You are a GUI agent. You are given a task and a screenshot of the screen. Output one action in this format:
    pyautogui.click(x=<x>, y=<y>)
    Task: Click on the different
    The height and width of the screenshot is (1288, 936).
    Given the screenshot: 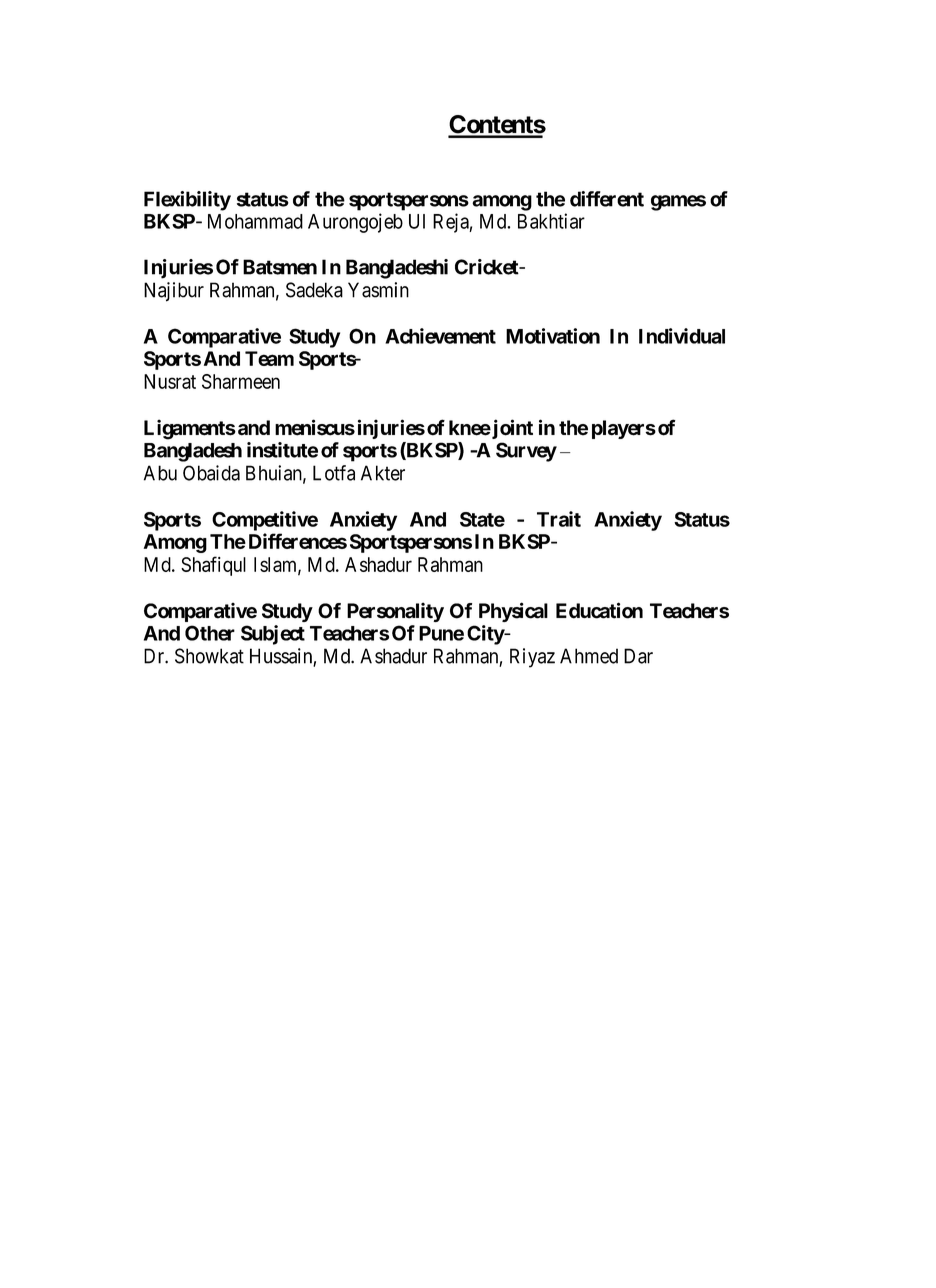 What is the action you would take?
    pyautogui.click(x=607, y=199)
